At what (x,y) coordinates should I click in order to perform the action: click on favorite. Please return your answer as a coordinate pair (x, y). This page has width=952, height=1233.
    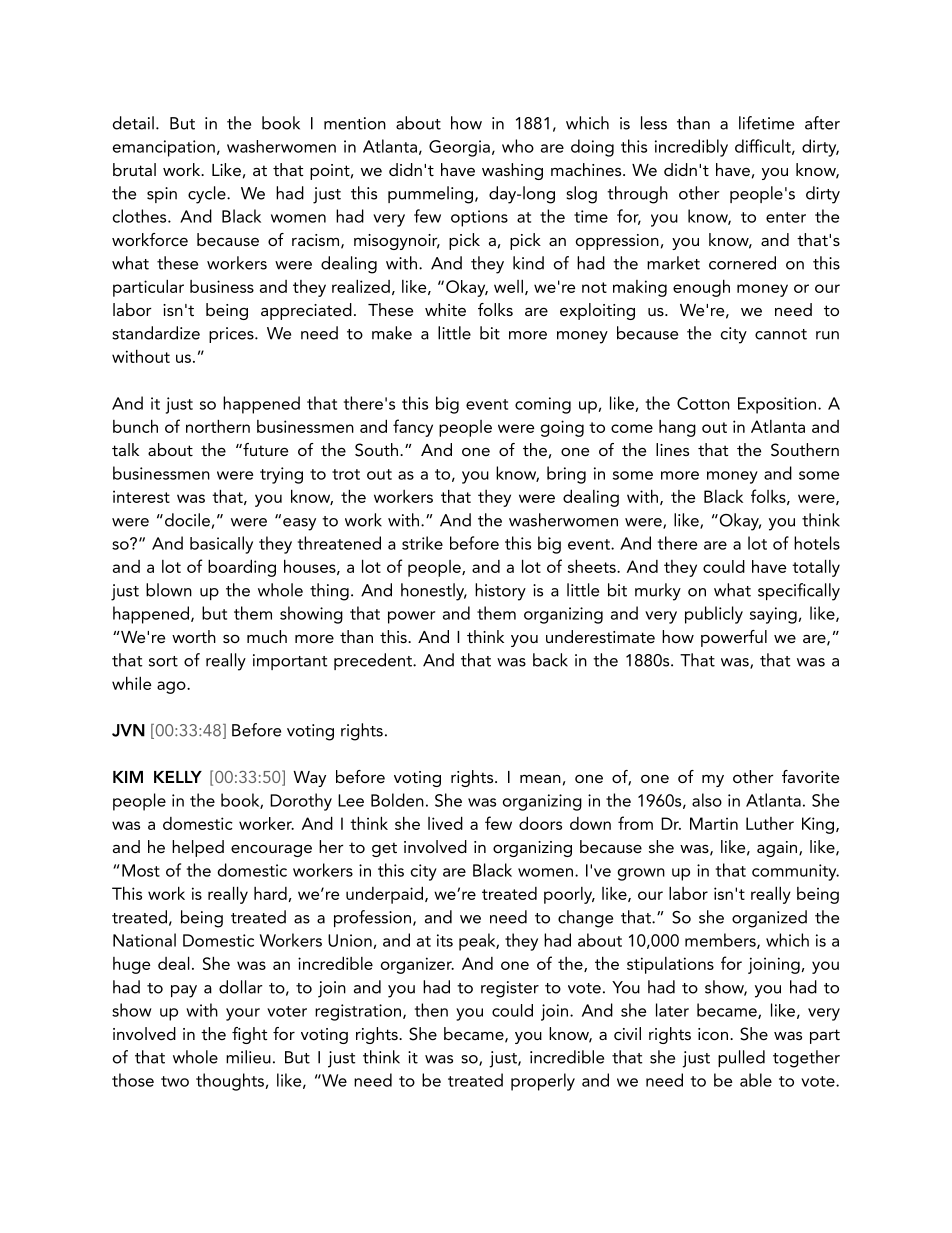
    Looking at the image, I should click on (810, 776).
